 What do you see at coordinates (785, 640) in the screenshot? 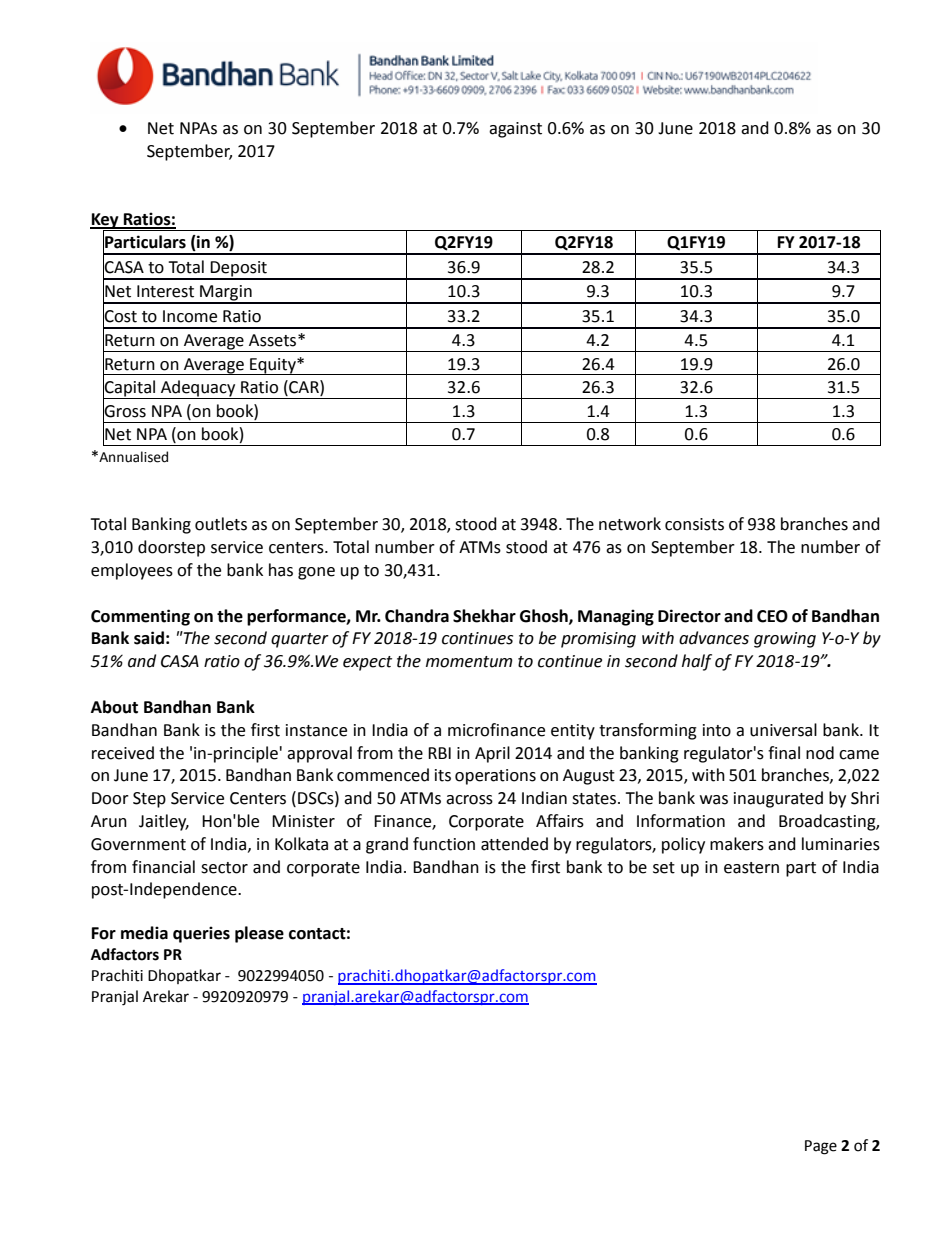
I see `growing` at bounding box center [785, 640].
